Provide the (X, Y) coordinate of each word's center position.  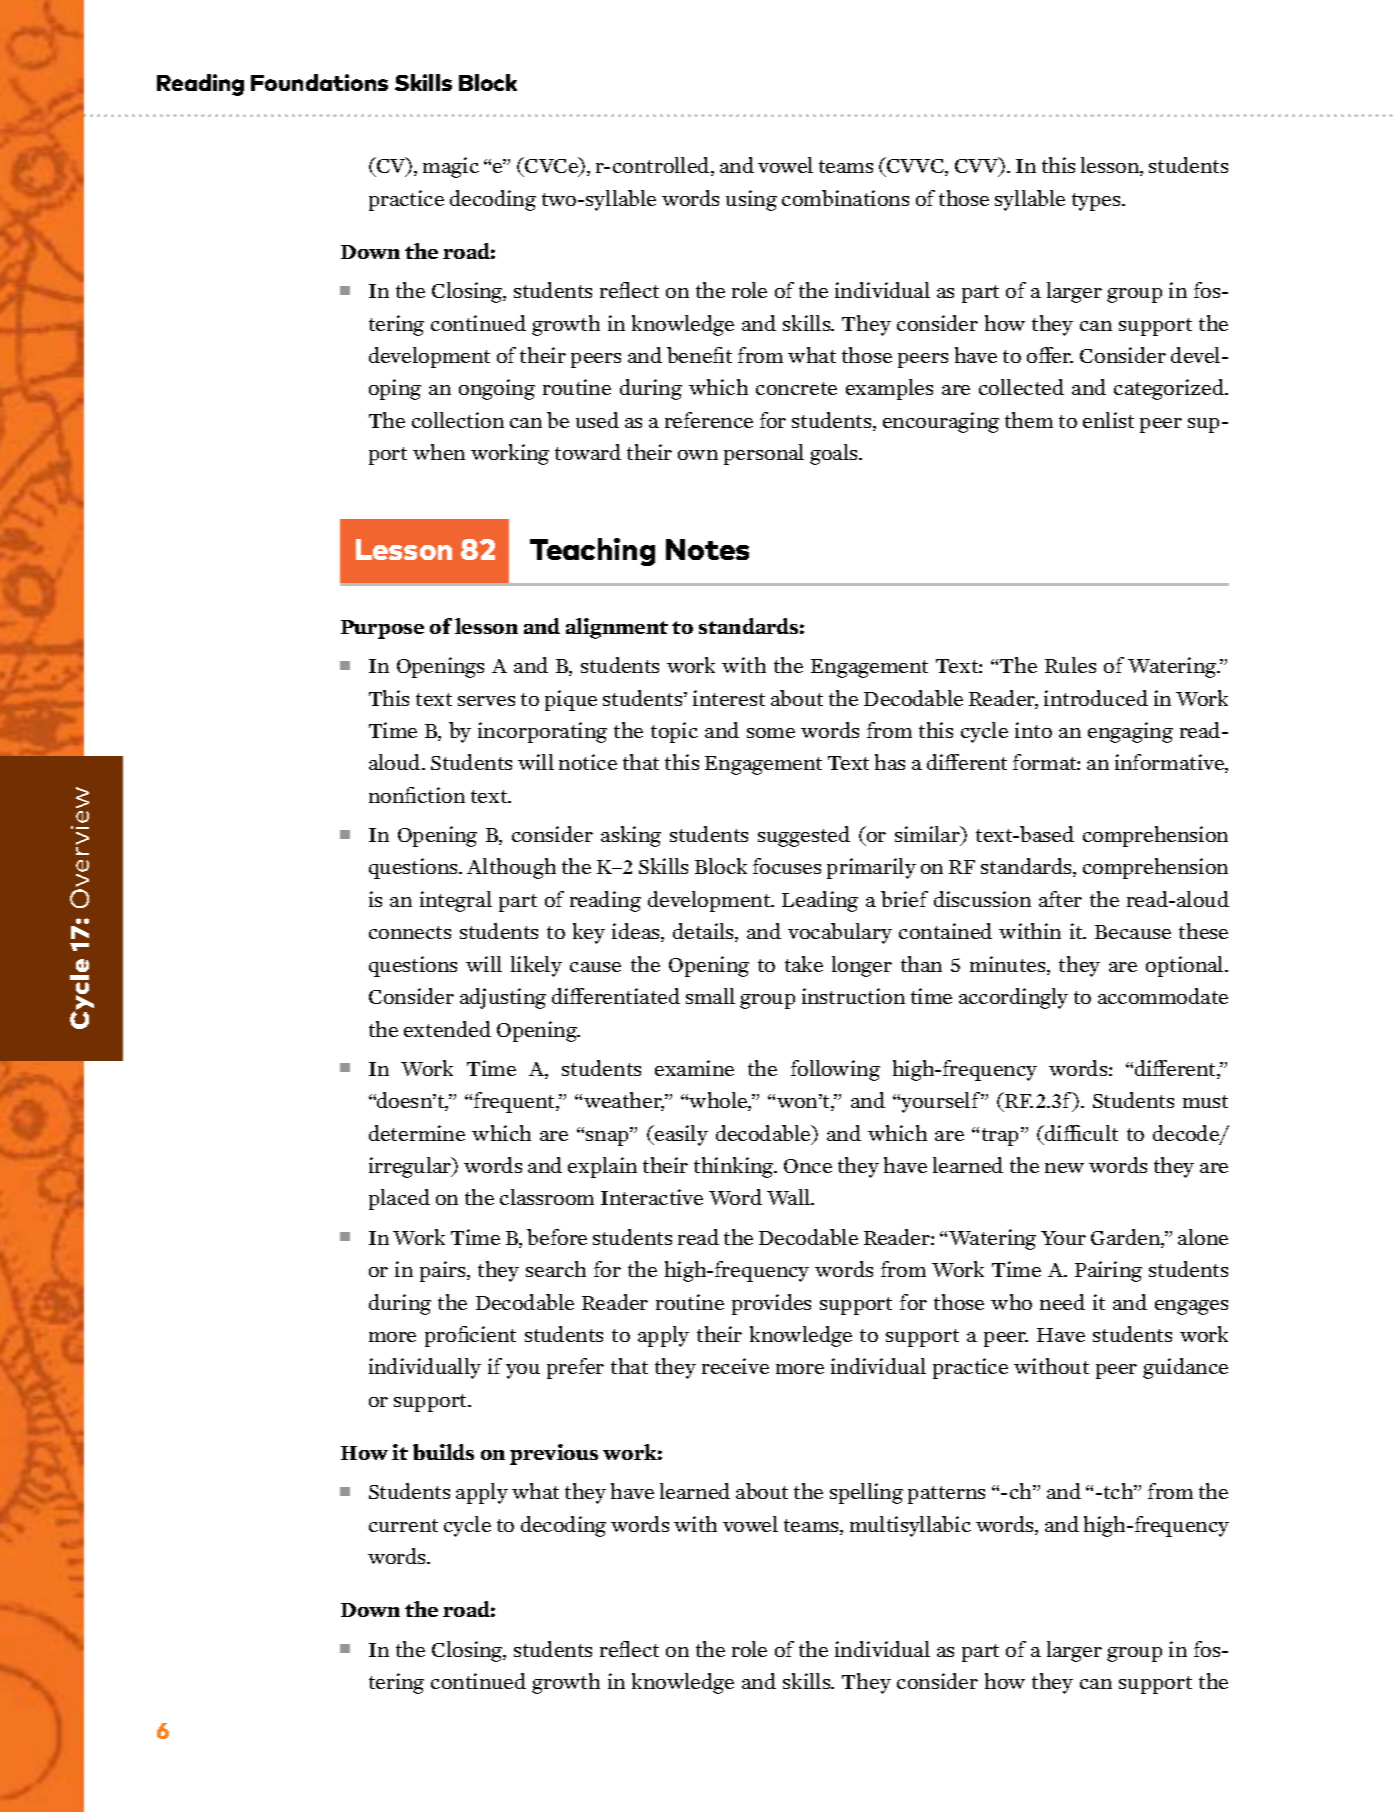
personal (764, 454)
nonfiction (417, 795)
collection (458, 420)
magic (451, 167)
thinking (735, 1167)
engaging (1130, 732)
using (751, 200)
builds (443, 1452)
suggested (804, 836)
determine (417, 1133)
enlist (1108, 420)
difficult (1080, 1133)
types (1097, 202)
